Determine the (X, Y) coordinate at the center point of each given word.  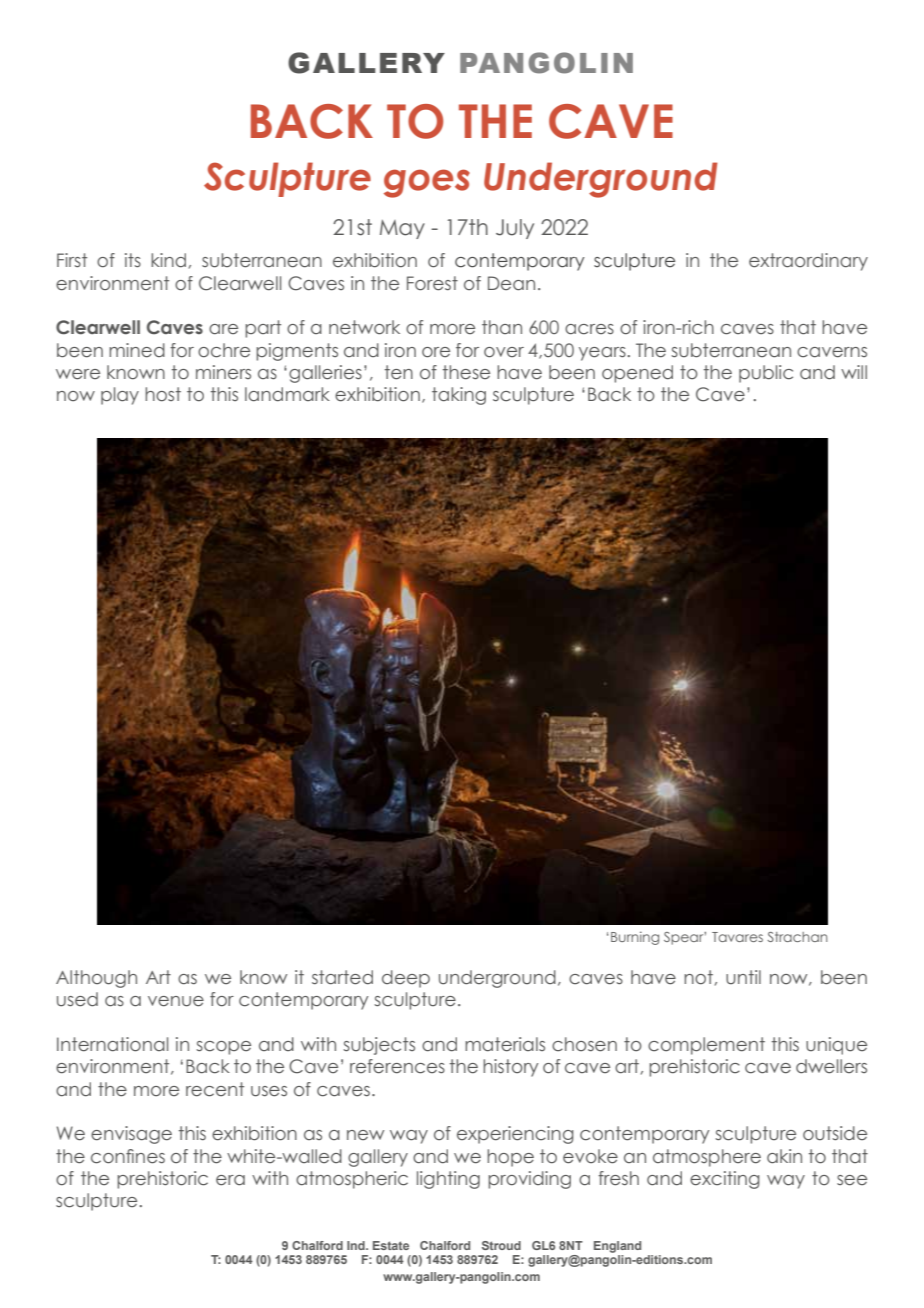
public (766, 374)
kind (168, 260)
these (466, 372)
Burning (635, 938)
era (230, 1180)
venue (176, 1001)
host (163, 394)
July (515, 229)
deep (406, 979)
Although (96, 979)
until (743, 977)
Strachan (797, 937)
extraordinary (808, 262)
